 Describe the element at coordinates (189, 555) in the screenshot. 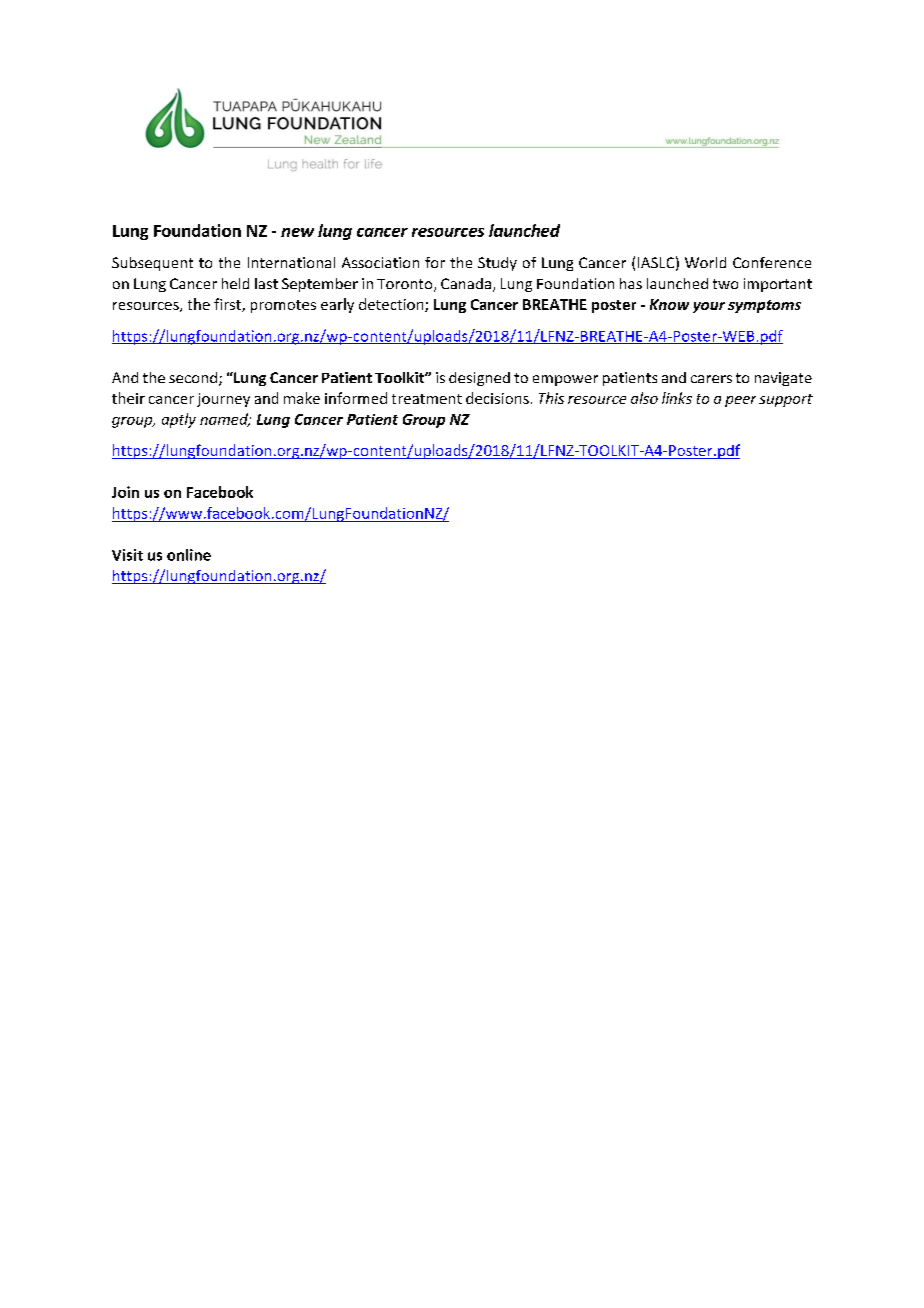

I see `online` at that location.
